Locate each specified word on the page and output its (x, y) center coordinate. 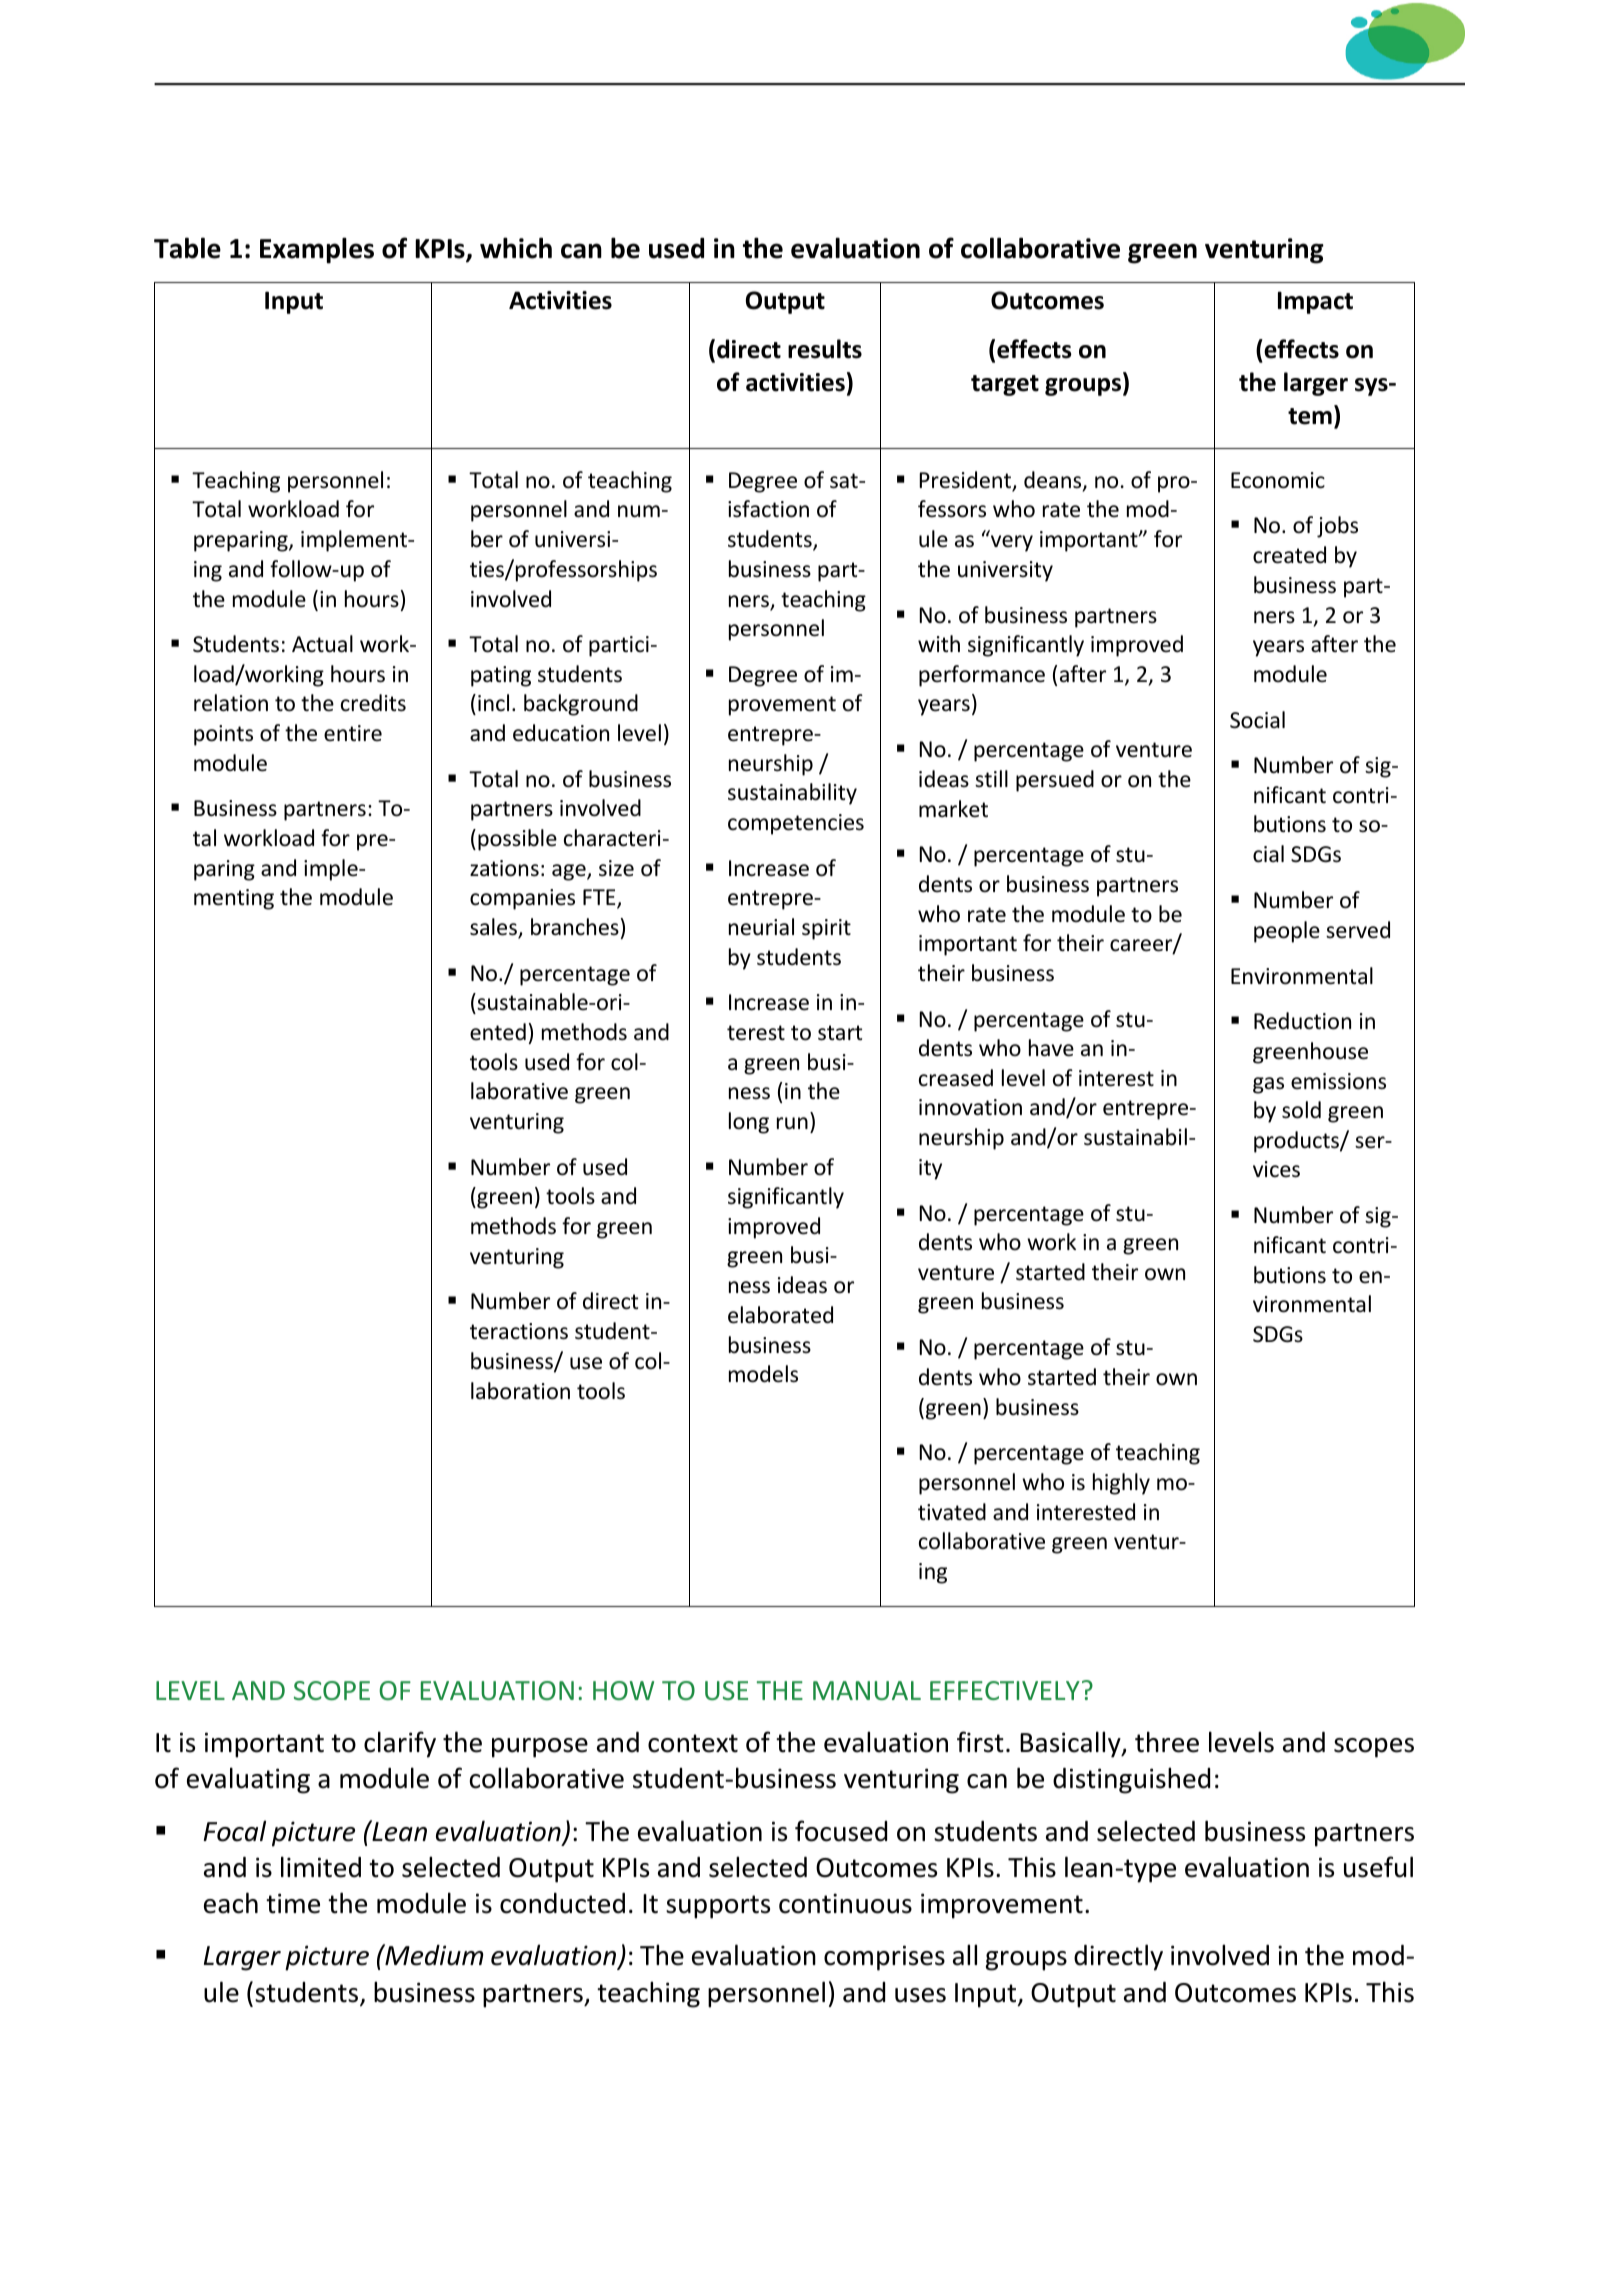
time (293, 1903)
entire (353, 733)
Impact (1315, 302)
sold (1301, 1110)
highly (1121, 1484)
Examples (317, 250)
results (825, 349)
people (1287, 932)
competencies (796, 824)
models (763, 1374)
